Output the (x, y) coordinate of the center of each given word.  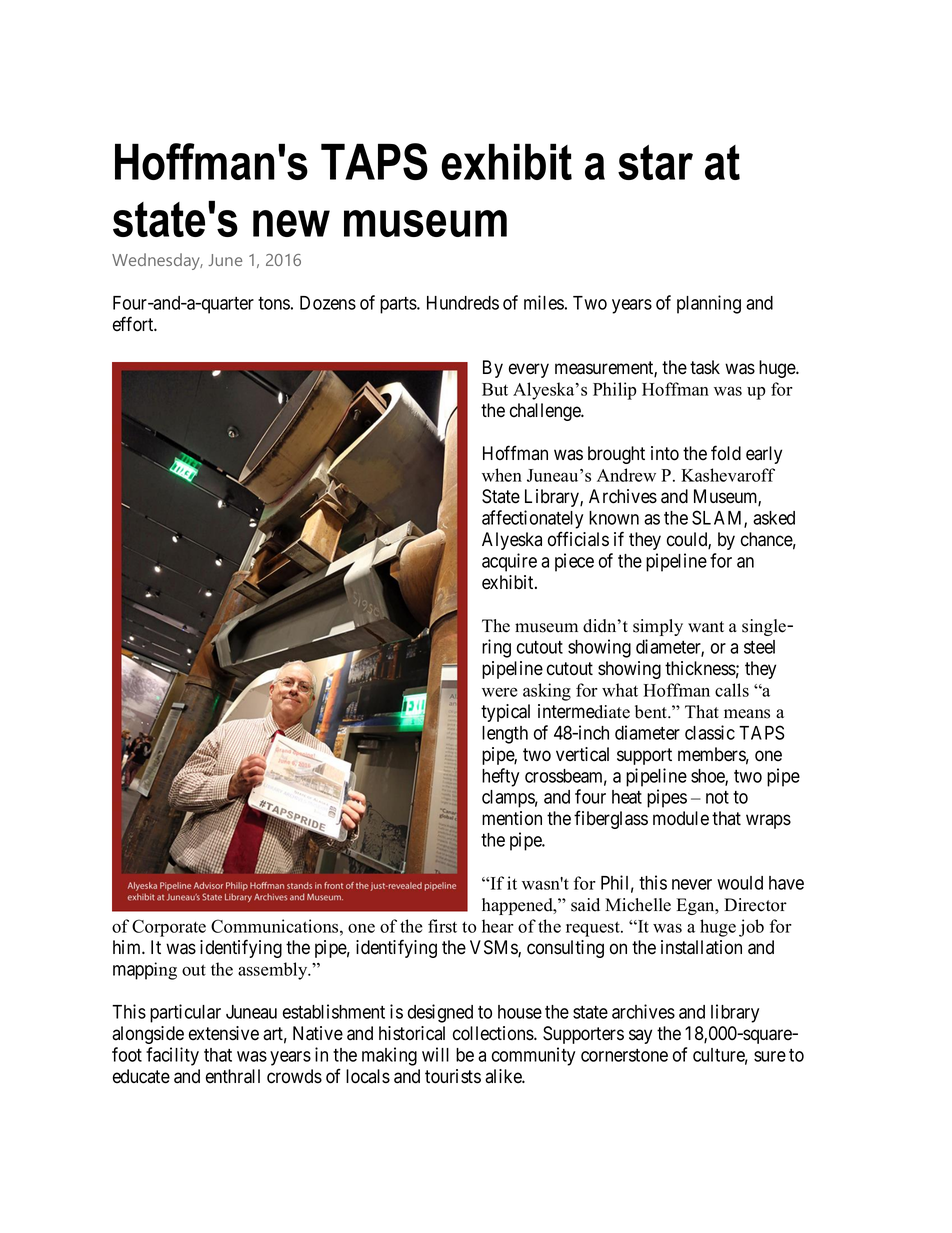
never (692, 884)
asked (774, 518)
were (500, 692)
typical (505, 713)
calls (732, 690)
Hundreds (463, 303)
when (502, 475)
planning (709, 304)
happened (518, 906)
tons (274, 303)
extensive (224, 1033)
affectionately (532, 519)
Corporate (169, 928)
